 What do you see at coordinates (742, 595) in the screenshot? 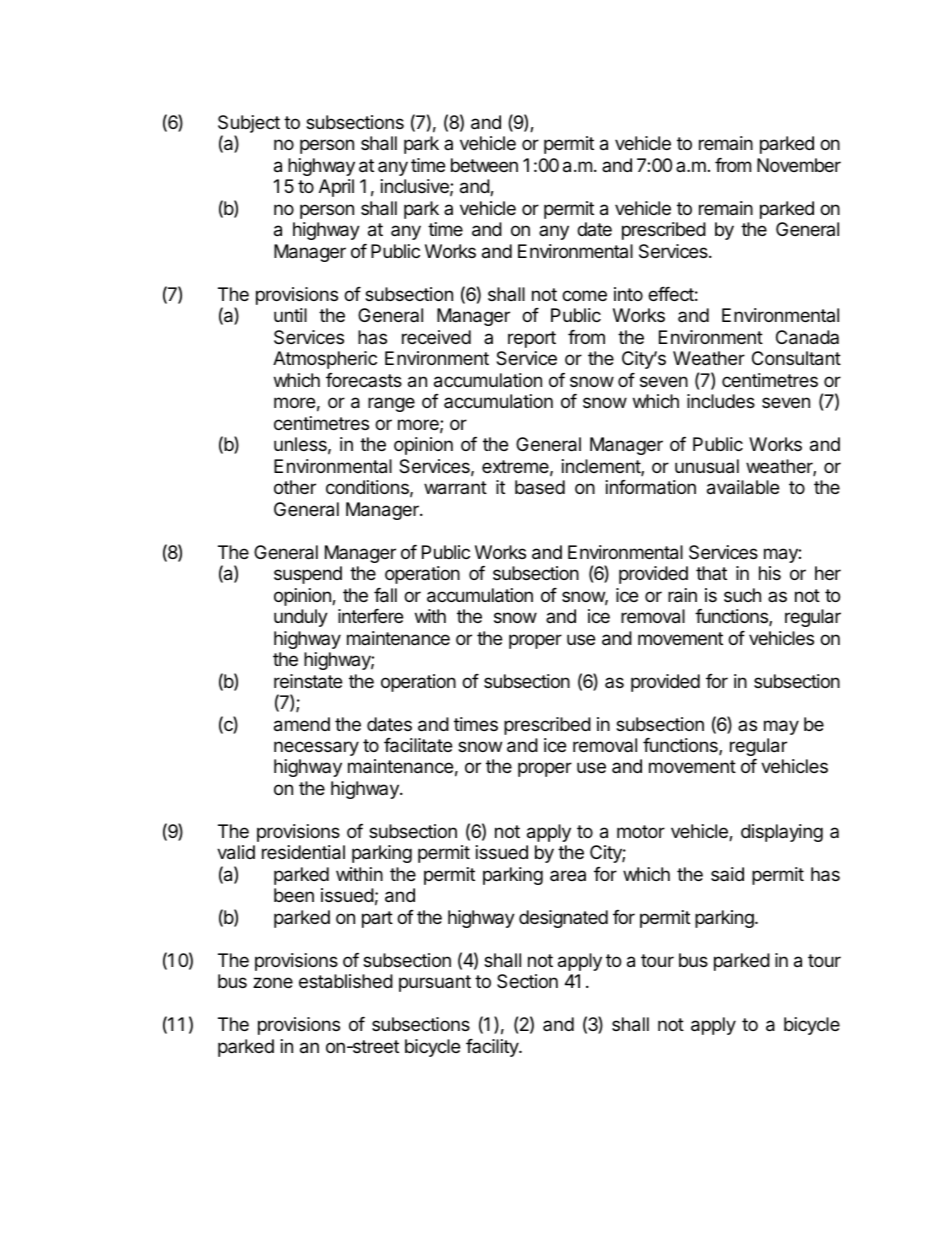
I see `such` at bounding box center [742, 595].
